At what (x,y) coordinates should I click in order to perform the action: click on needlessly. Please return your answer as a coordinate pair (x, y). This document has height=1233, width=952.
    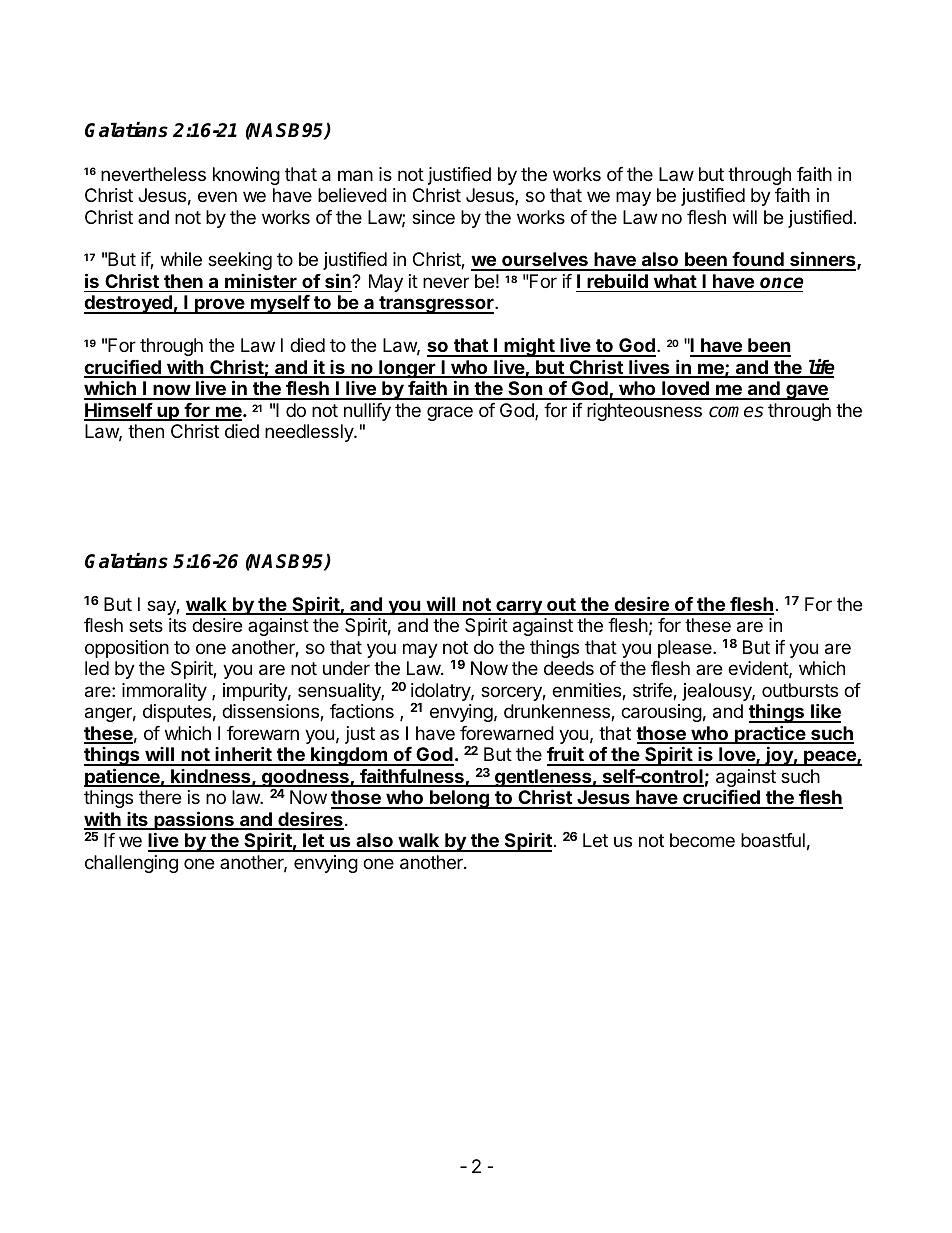
    Looking at the image, I should click on (310, 433).
